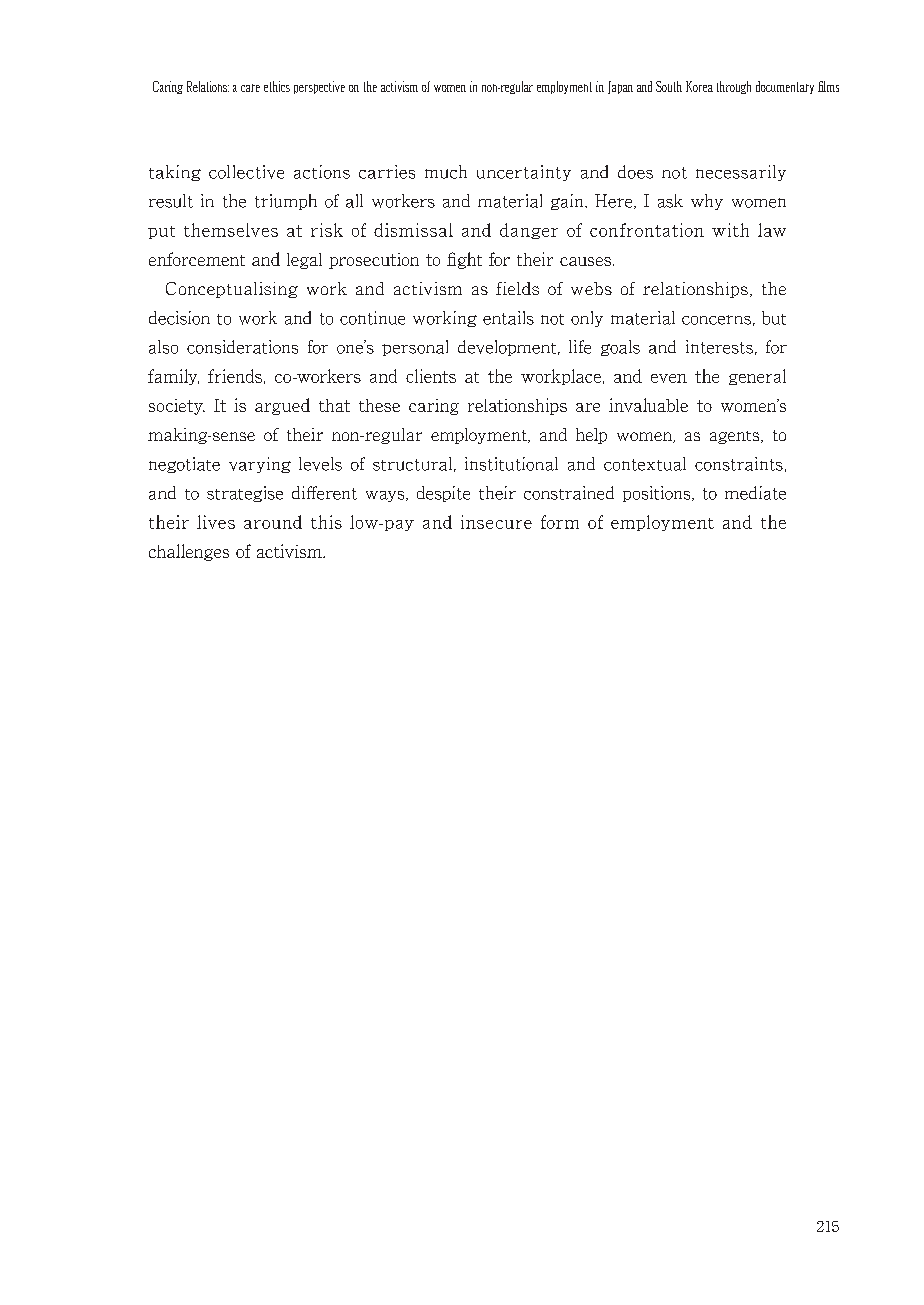  What do you see at coordinates (508, 318) in the document?
I see `entails` at bounding box center [508, 318].
